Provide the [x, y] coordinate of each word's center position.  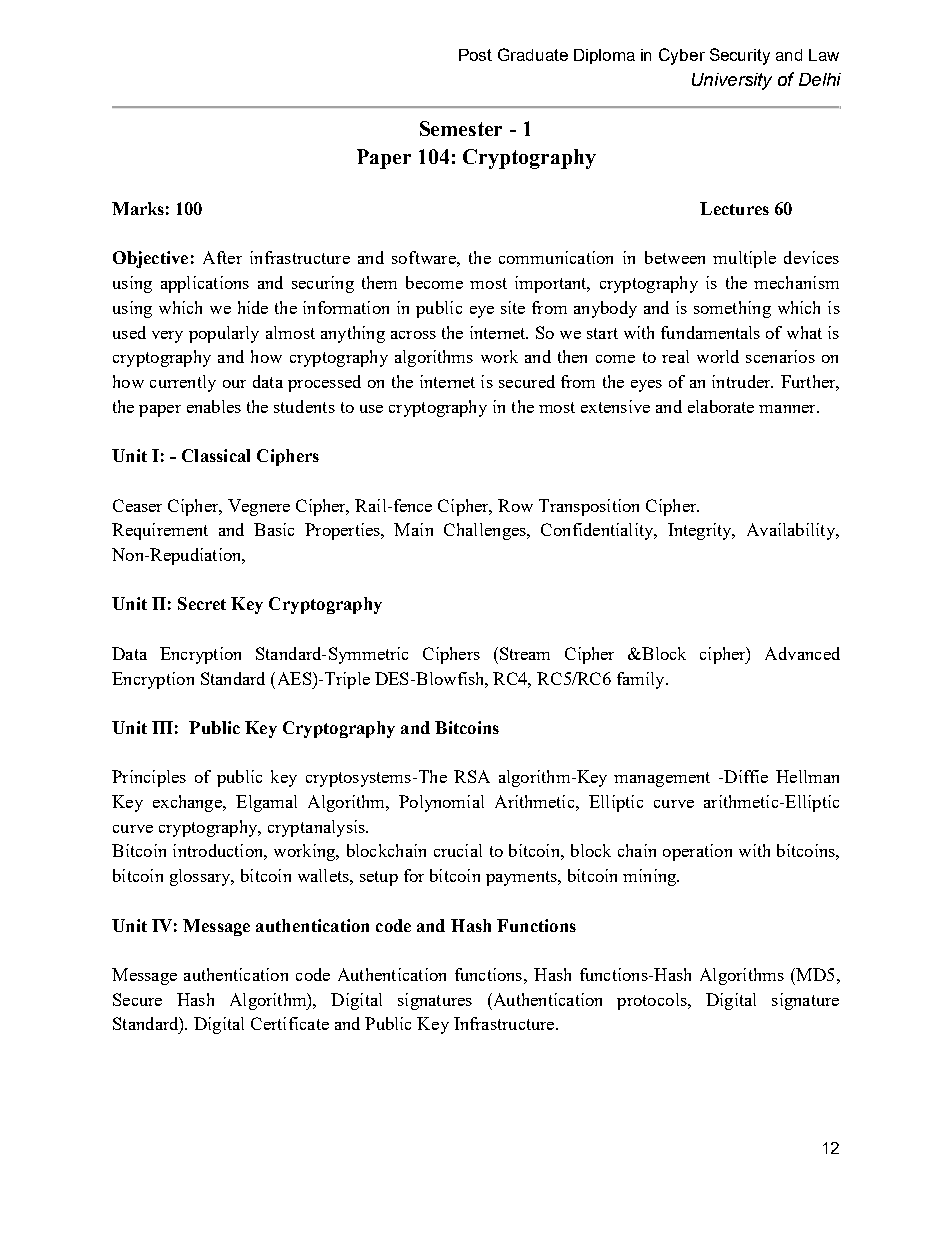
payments [522, 878]
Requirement [160, 531]
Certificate [290, 1023]
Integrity [701, 531]
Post [475, 55]
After [222, 257]
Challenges [486, 531]
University [732, 81]
